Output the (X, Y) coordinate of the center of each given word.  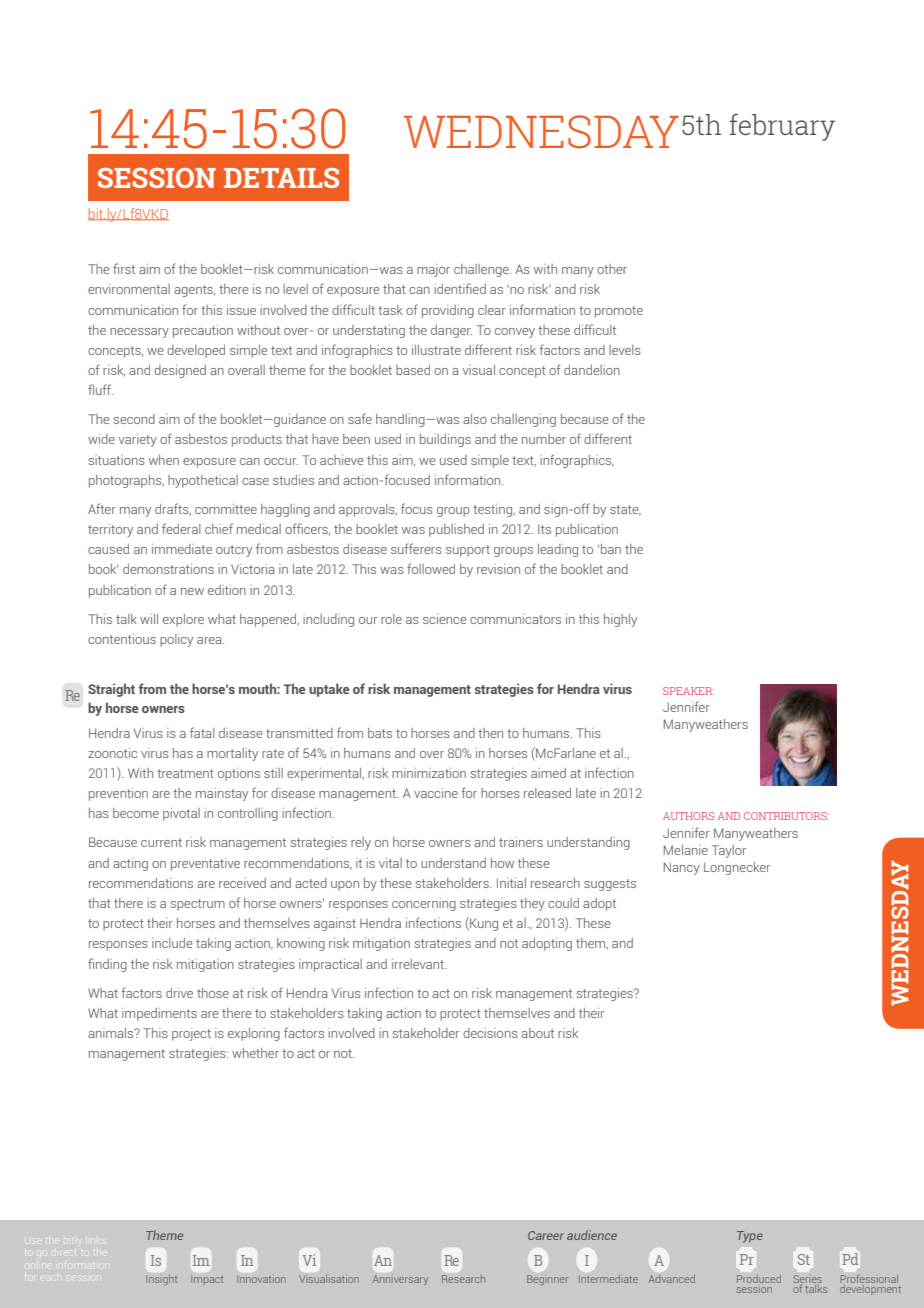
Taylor (729, 851)
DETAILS (281, 178)
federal (181, 528)
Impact (207, 1280)
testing (494, 510)
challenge (482, 270)
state (625, 510)
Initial (511, 883)
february (782, 127)
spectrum (197, 905)
